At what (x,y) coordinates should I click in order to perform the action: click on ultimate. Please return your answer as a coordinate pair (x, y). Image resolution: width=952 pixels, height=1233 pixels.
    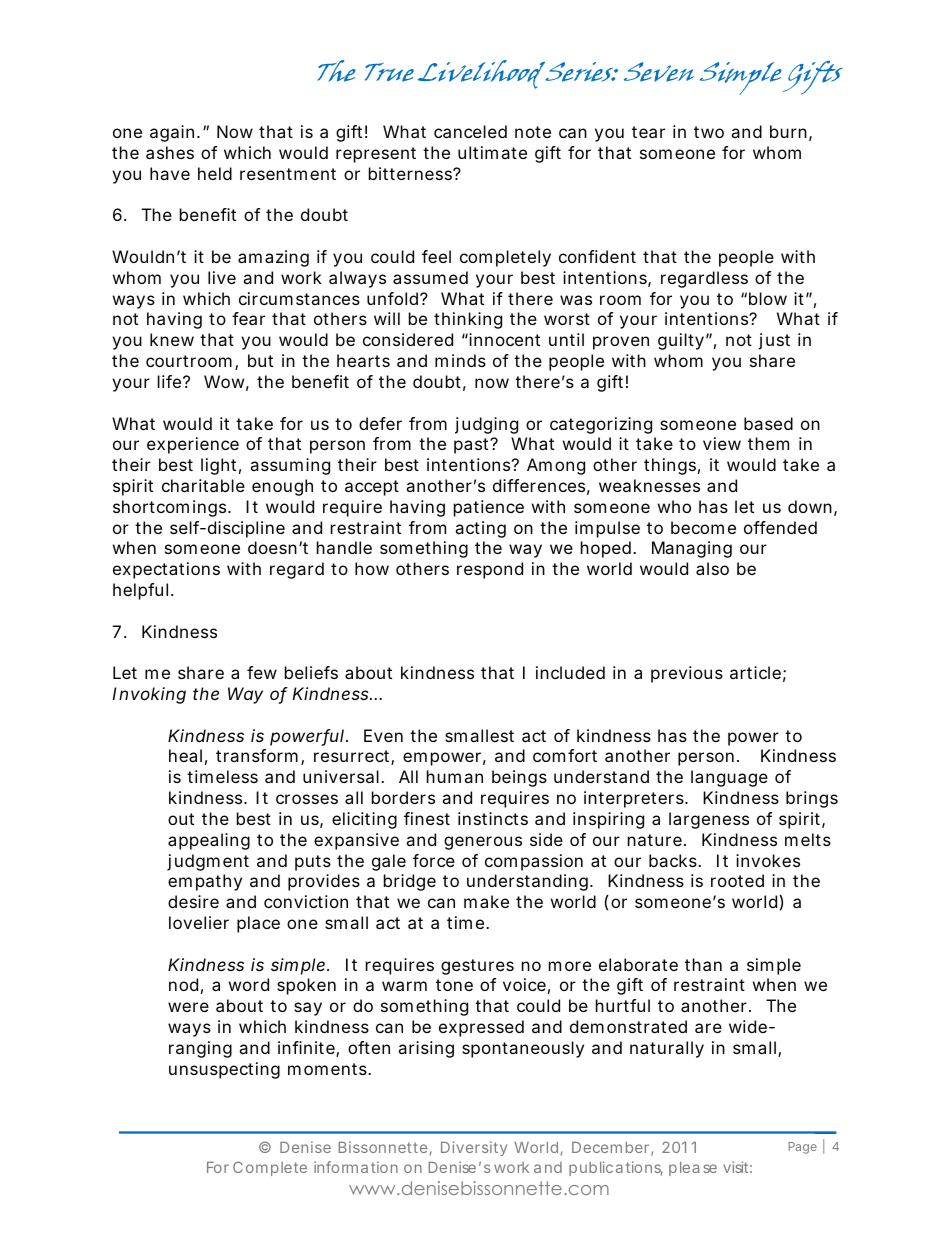
    Looking at the image, I should click on (492, 152).
